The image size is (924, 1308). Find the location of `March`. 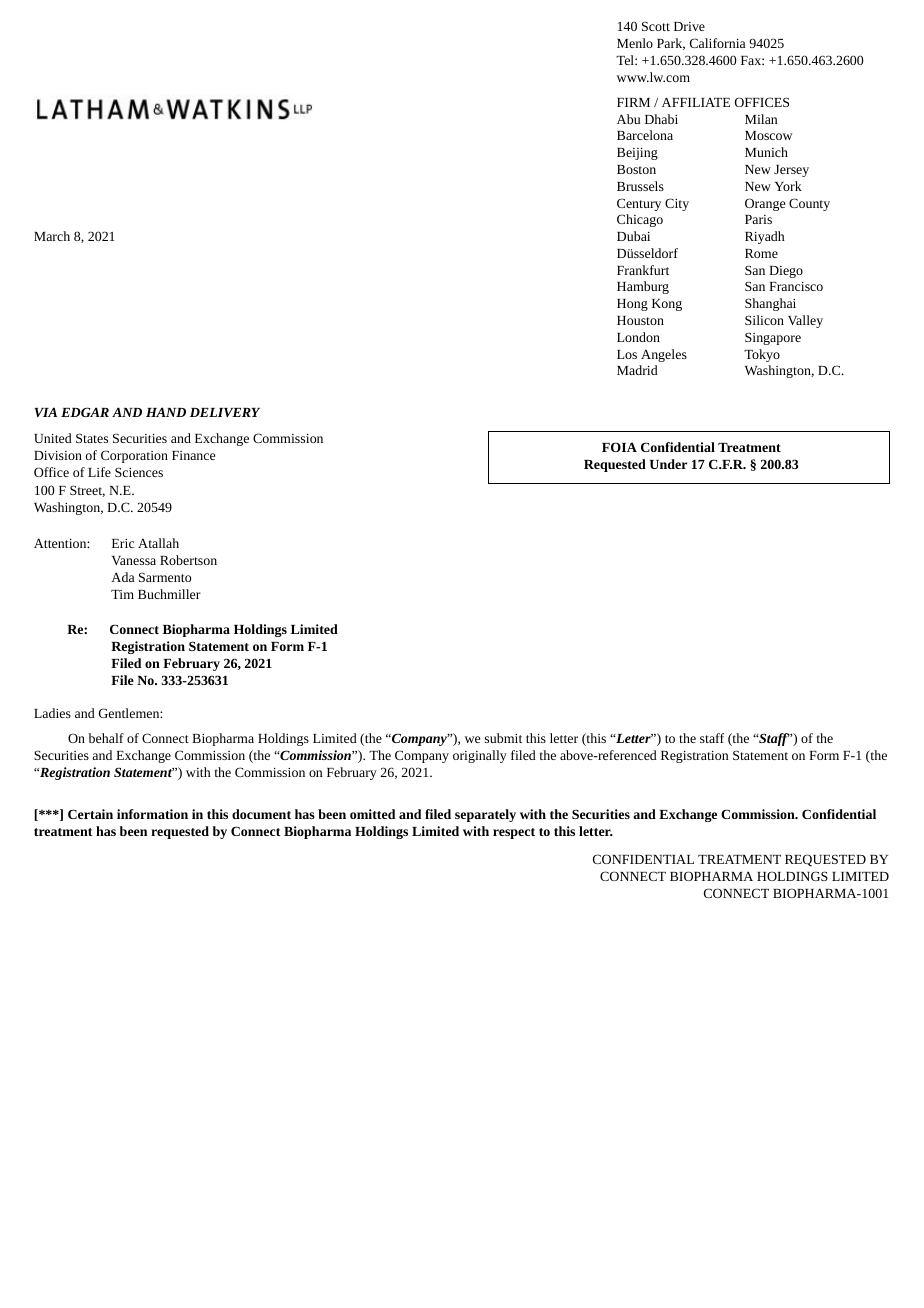

March is located at coordinates (52, 236).
